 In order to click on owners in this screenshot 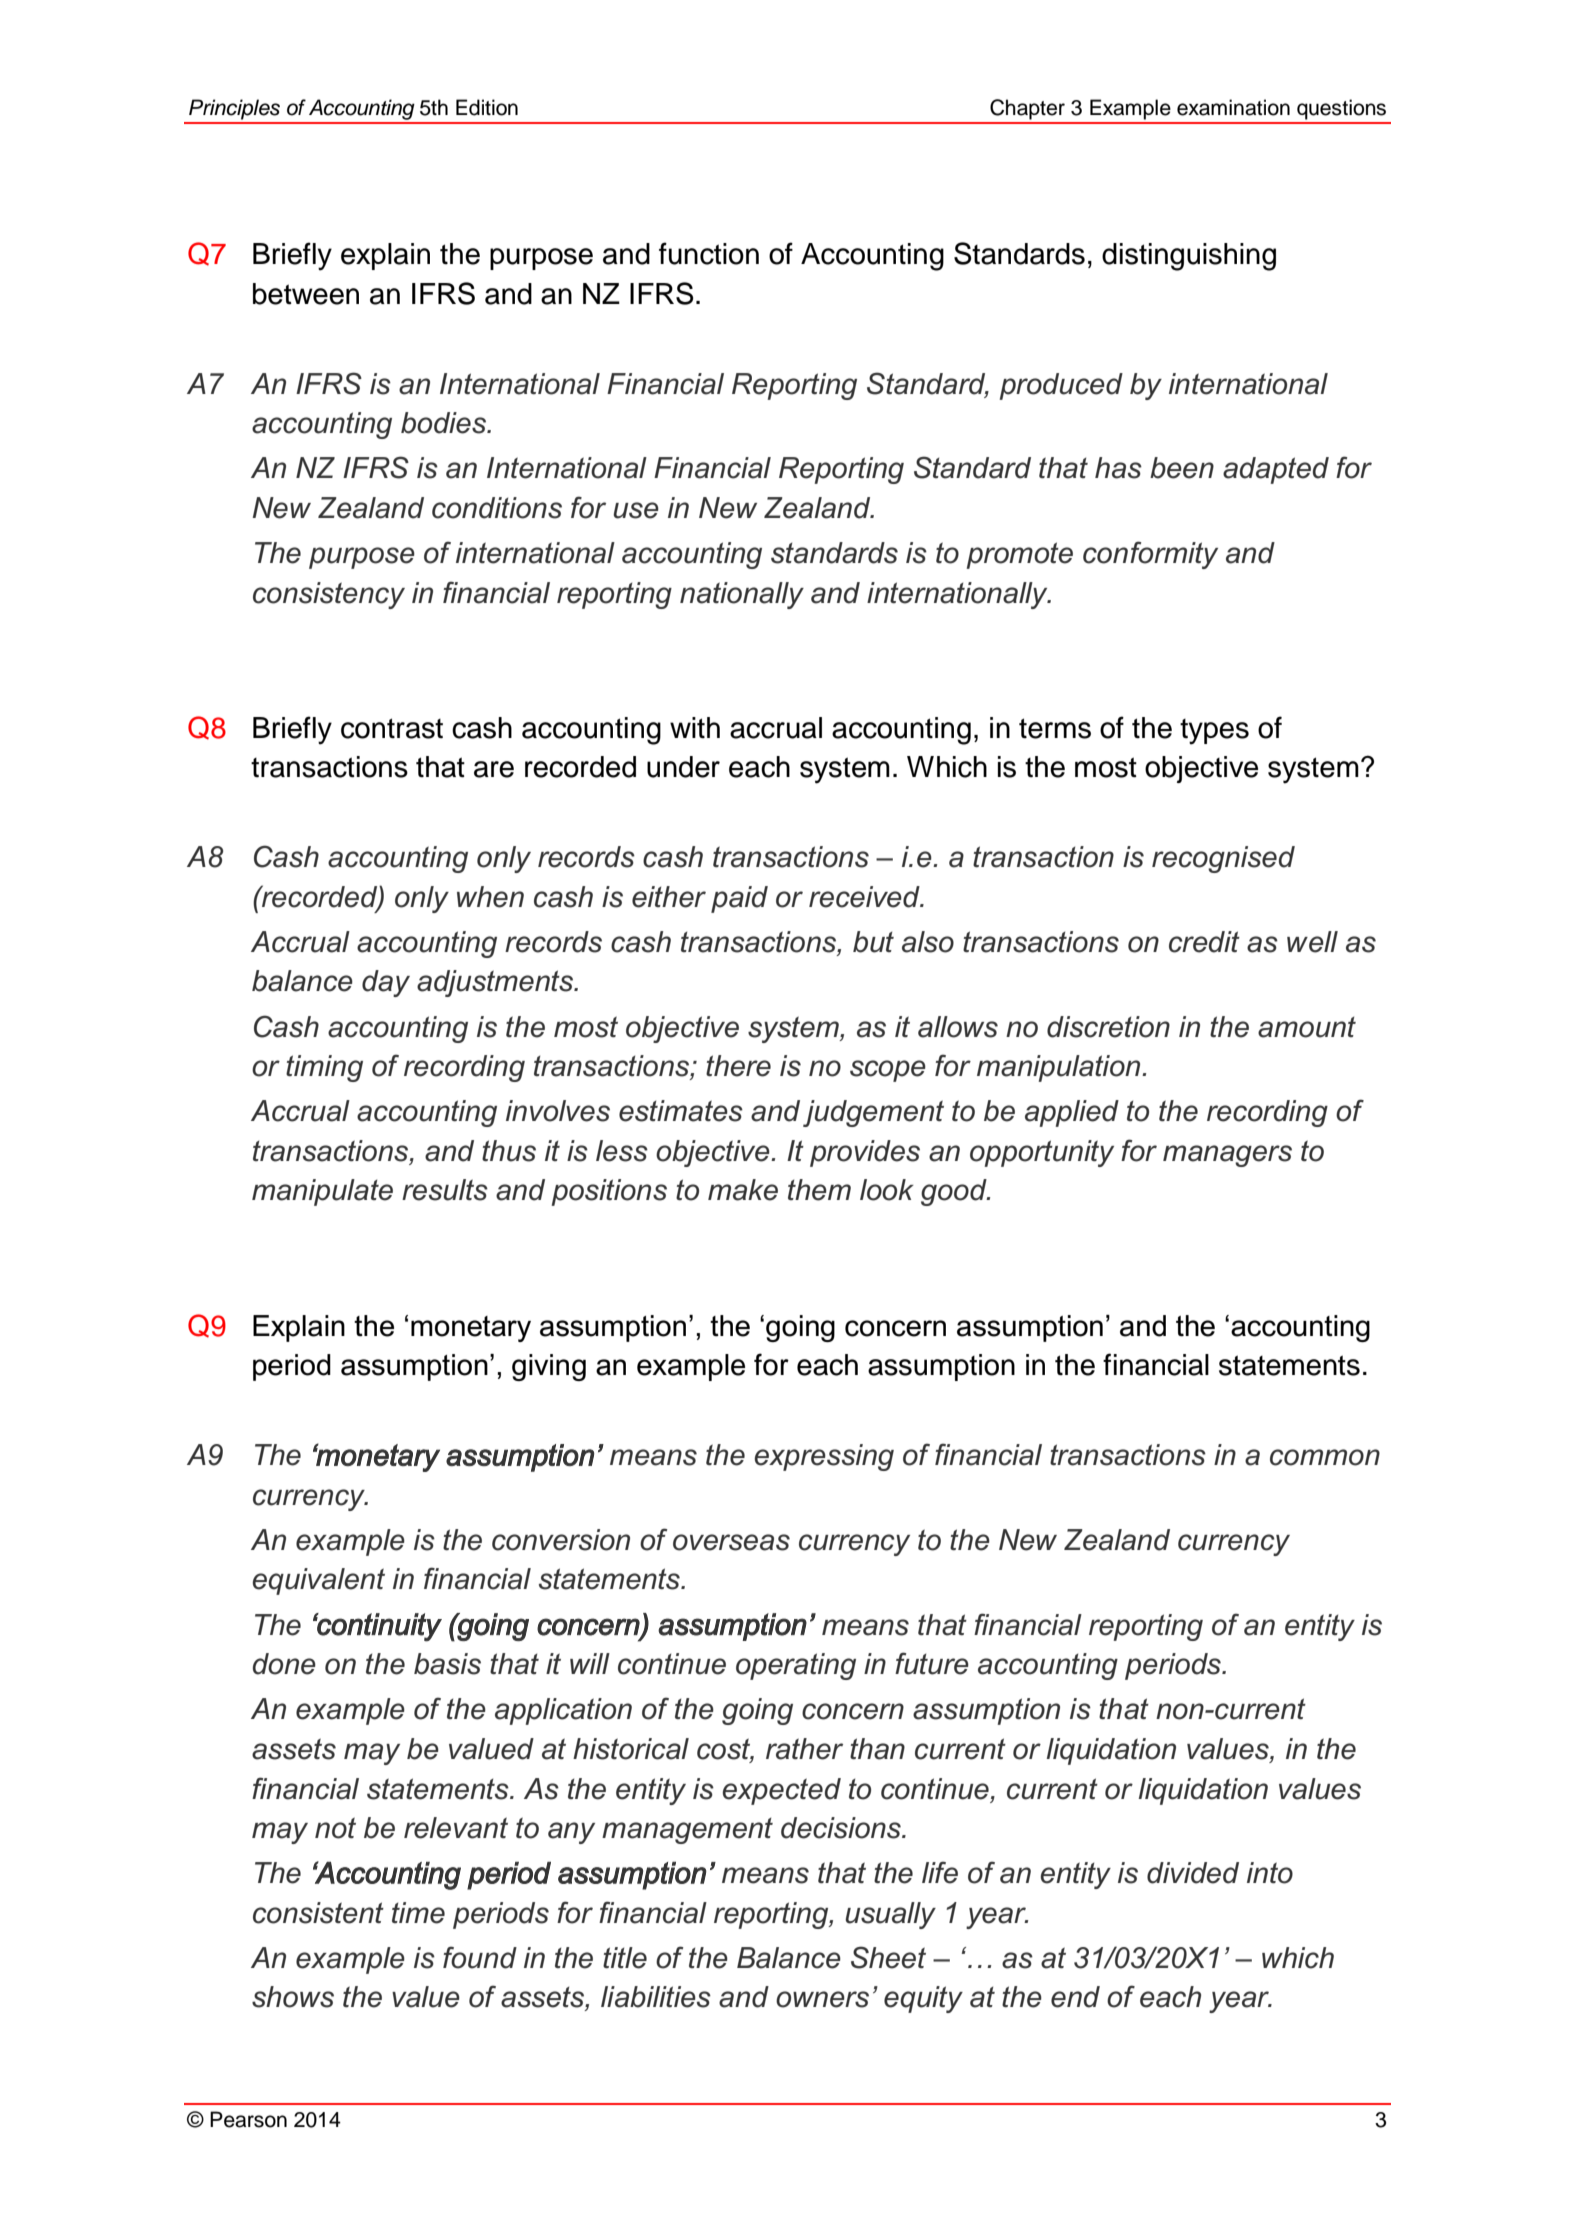, I will do `click(822, 1999)`.
